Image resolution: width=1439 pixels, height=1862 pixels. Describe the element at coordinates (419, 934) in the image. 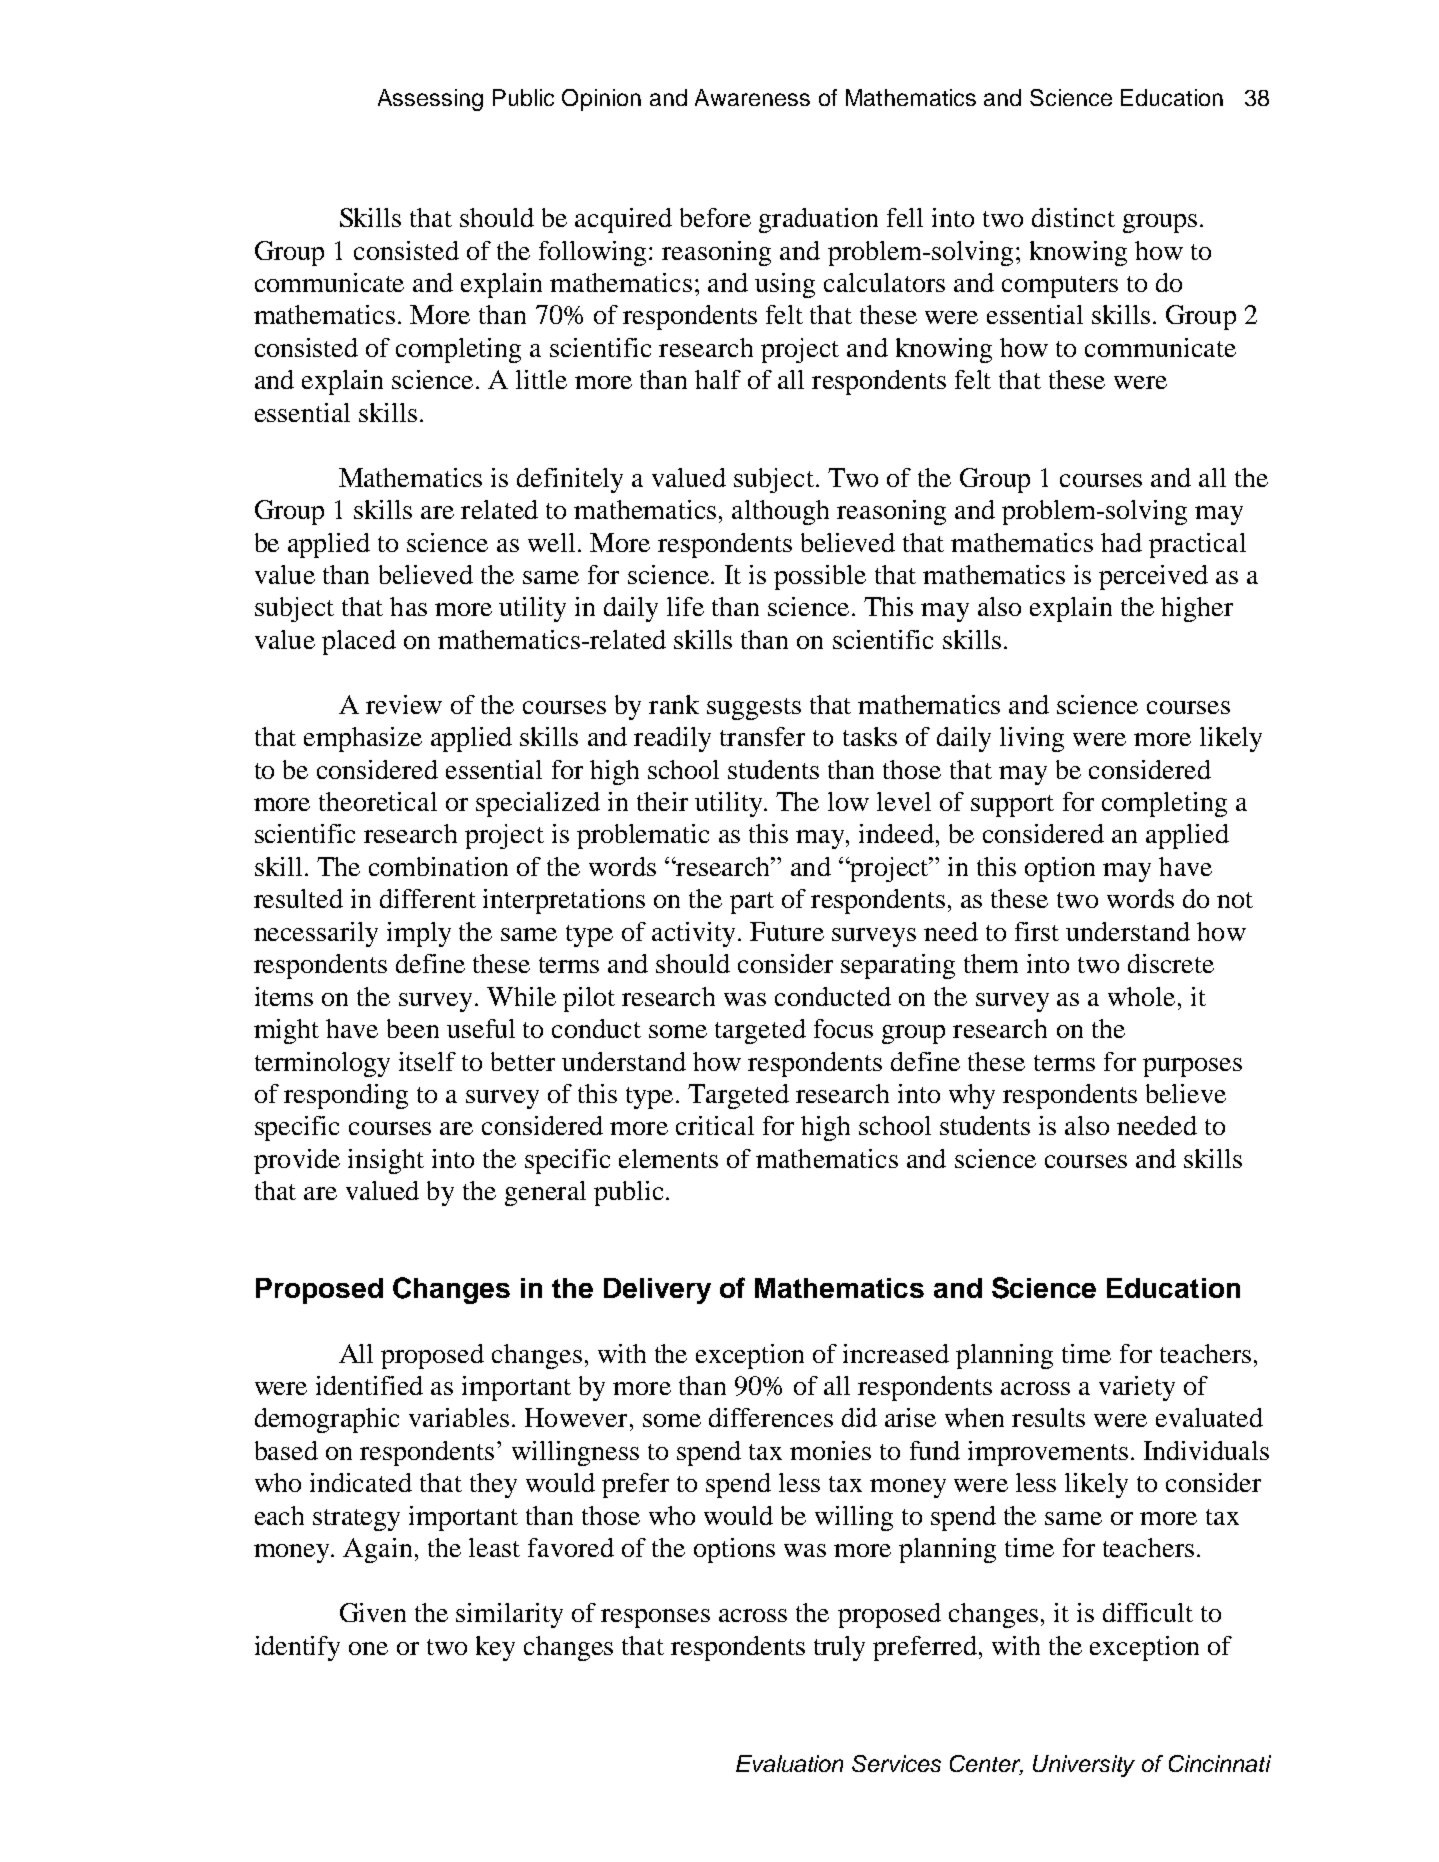

I see `imply` at that location.
